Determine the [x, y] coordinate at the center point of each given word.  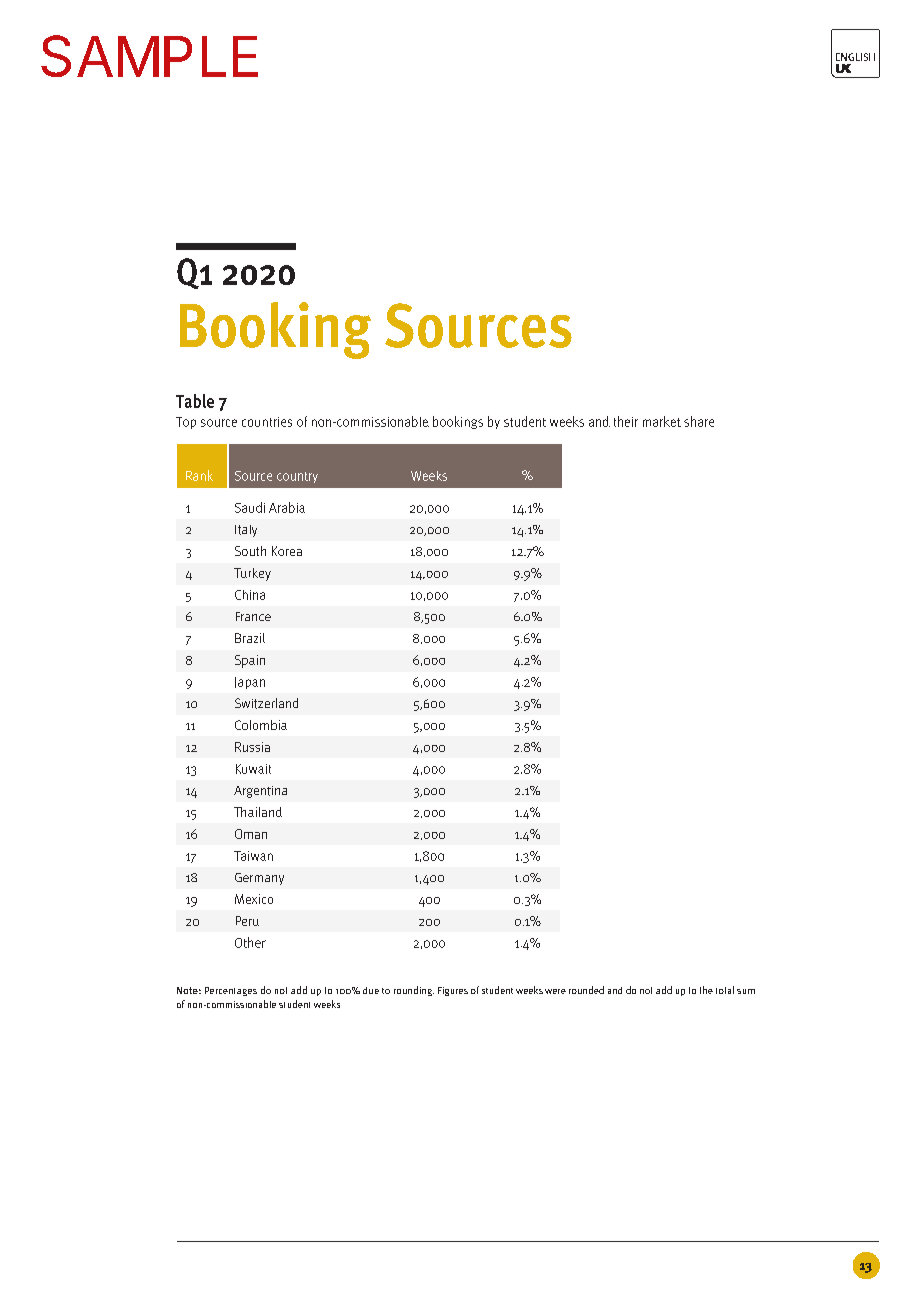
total [725, 990]
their [626, 421]
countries [267, 422]
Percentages [231, 991]
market [662, 421]
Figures [453, 991]
